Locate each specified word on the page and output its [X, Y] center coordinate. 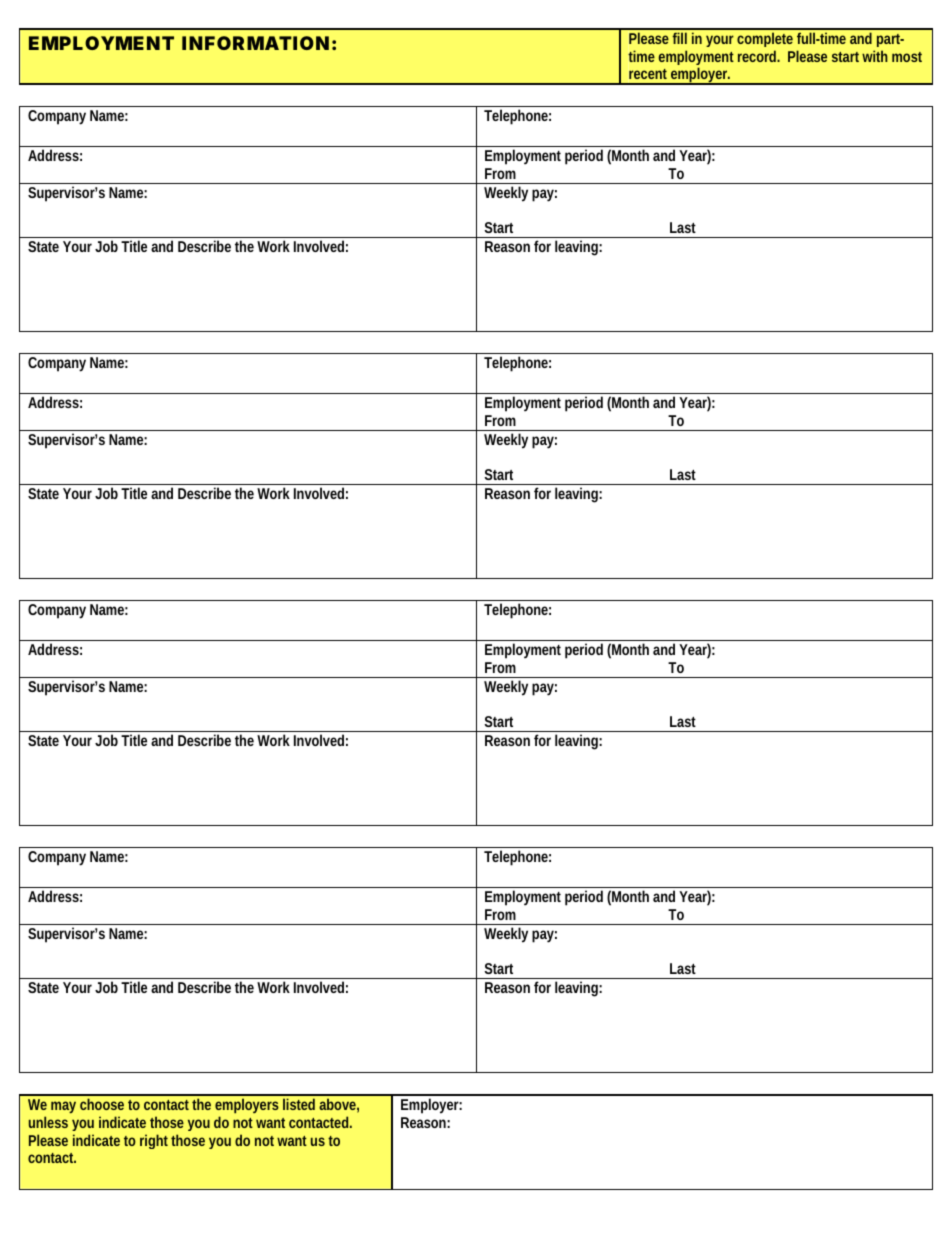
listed [299, 1104]
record [759, 56]
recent [648, 74]
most [907, 57]
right [156, 1141]
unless [48, 1122]
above [339, 1105]
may [63, 1107]
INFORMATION [255, 43]
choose [102, 1104]
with [875, 56]
